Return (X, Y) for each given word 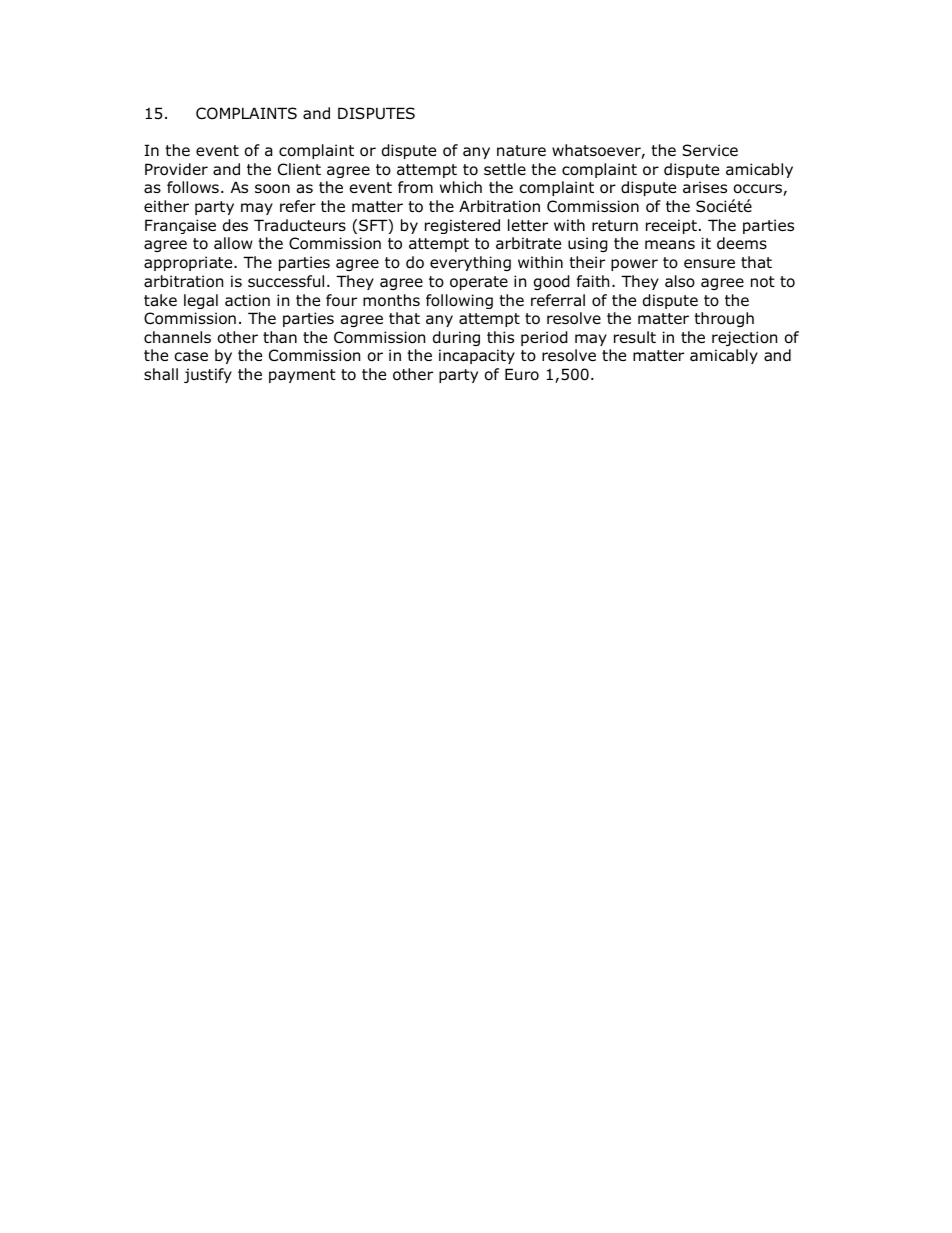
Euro (522, 374)
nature (521, 151)
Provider (176, 169)
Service (710, 150)
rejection (744, 338)
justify (208, 375)
